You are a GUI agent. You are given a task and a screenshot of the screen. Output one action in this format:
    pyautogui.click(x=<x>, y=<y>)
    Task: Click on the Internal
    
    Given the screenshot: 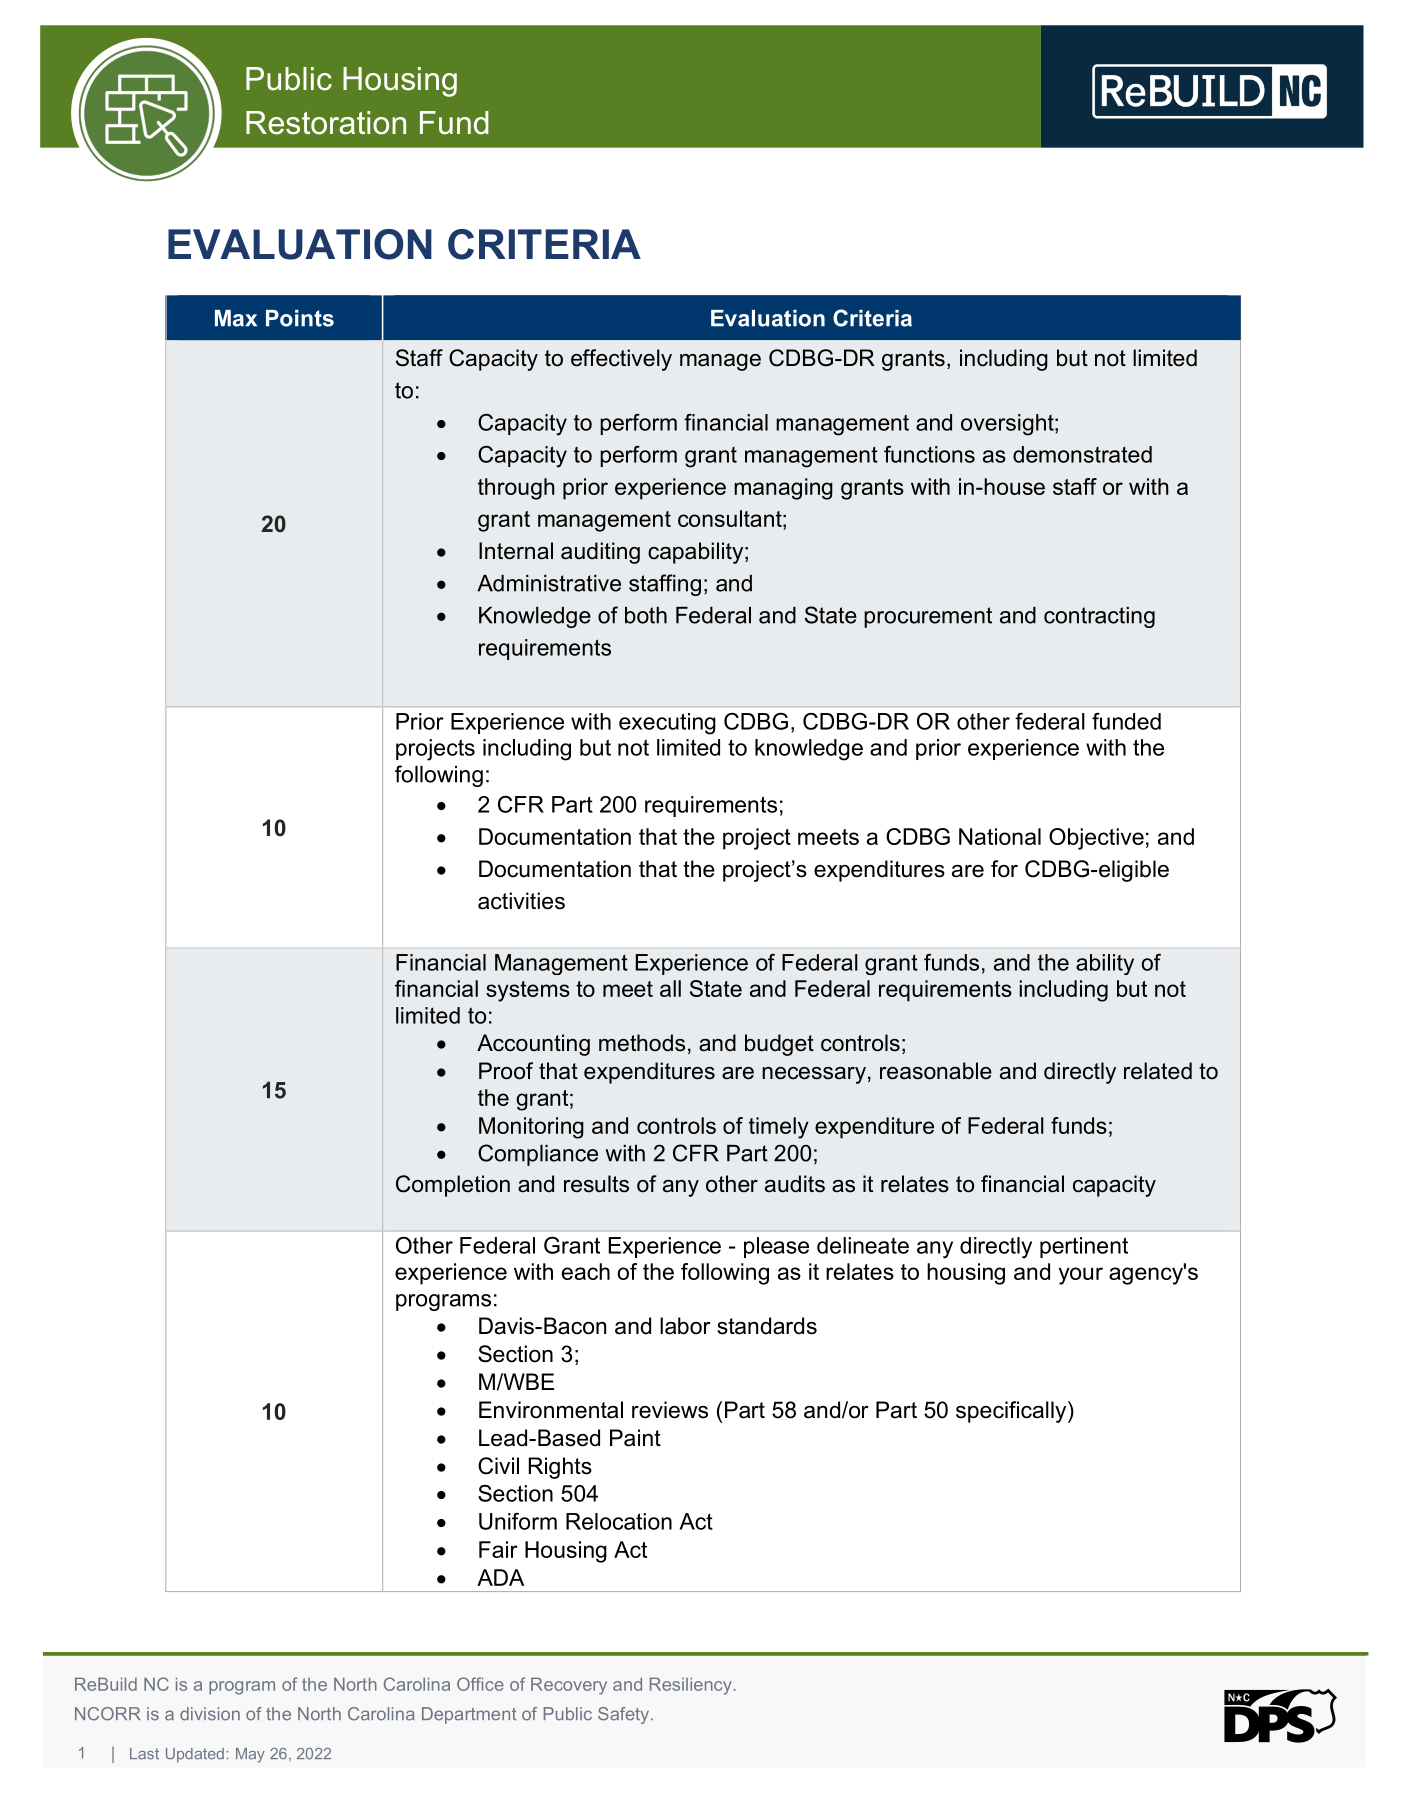 What is the action you would take?
    pyautogui.click(x=516, y=551)
